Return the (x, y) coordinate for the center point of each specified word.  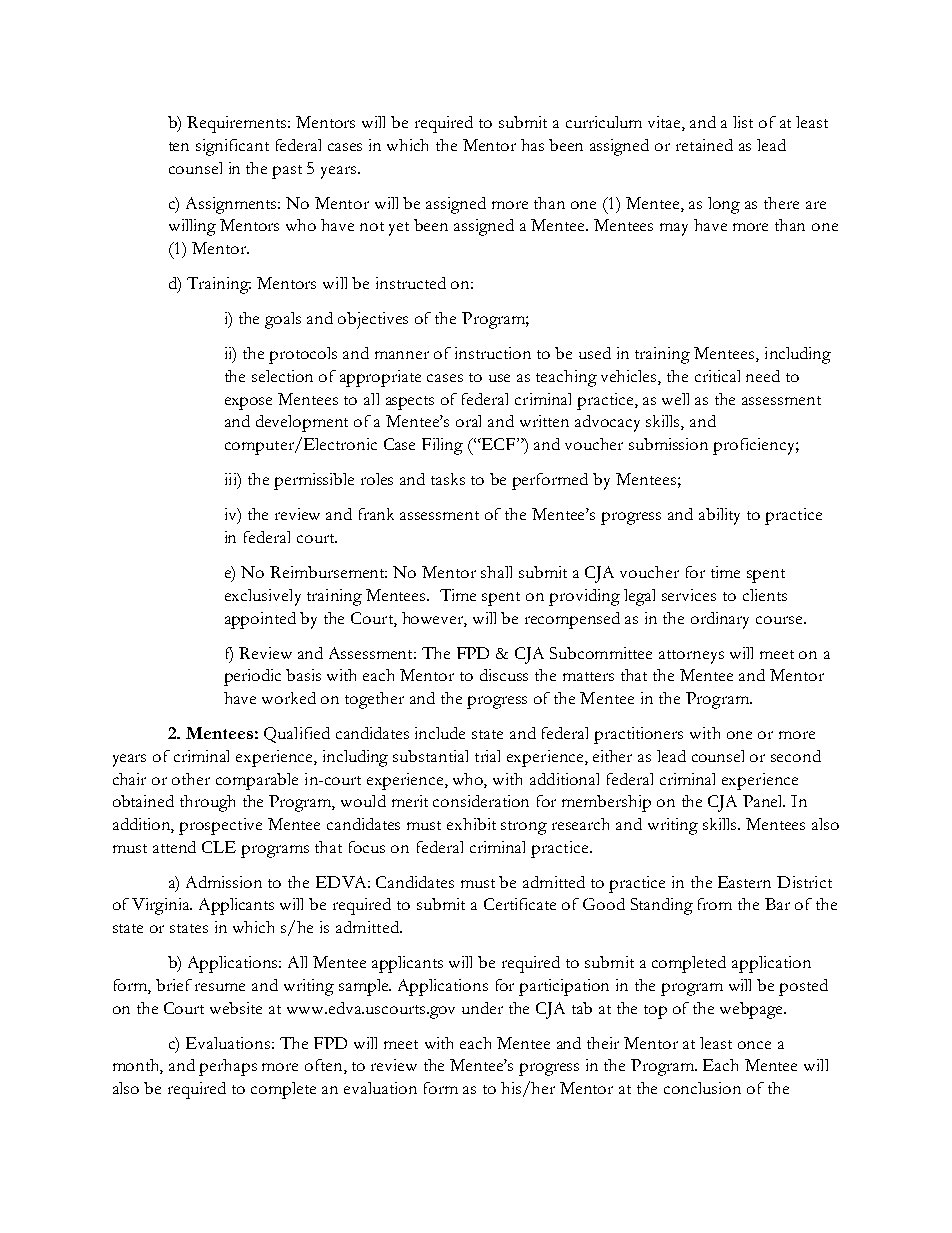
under (482, 1008)
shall (496, 572)
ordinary (720, 620)
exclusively (263, 597)
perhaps (228, 1067)
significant (232, 147)
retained (704, 145)
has (532, 145)
